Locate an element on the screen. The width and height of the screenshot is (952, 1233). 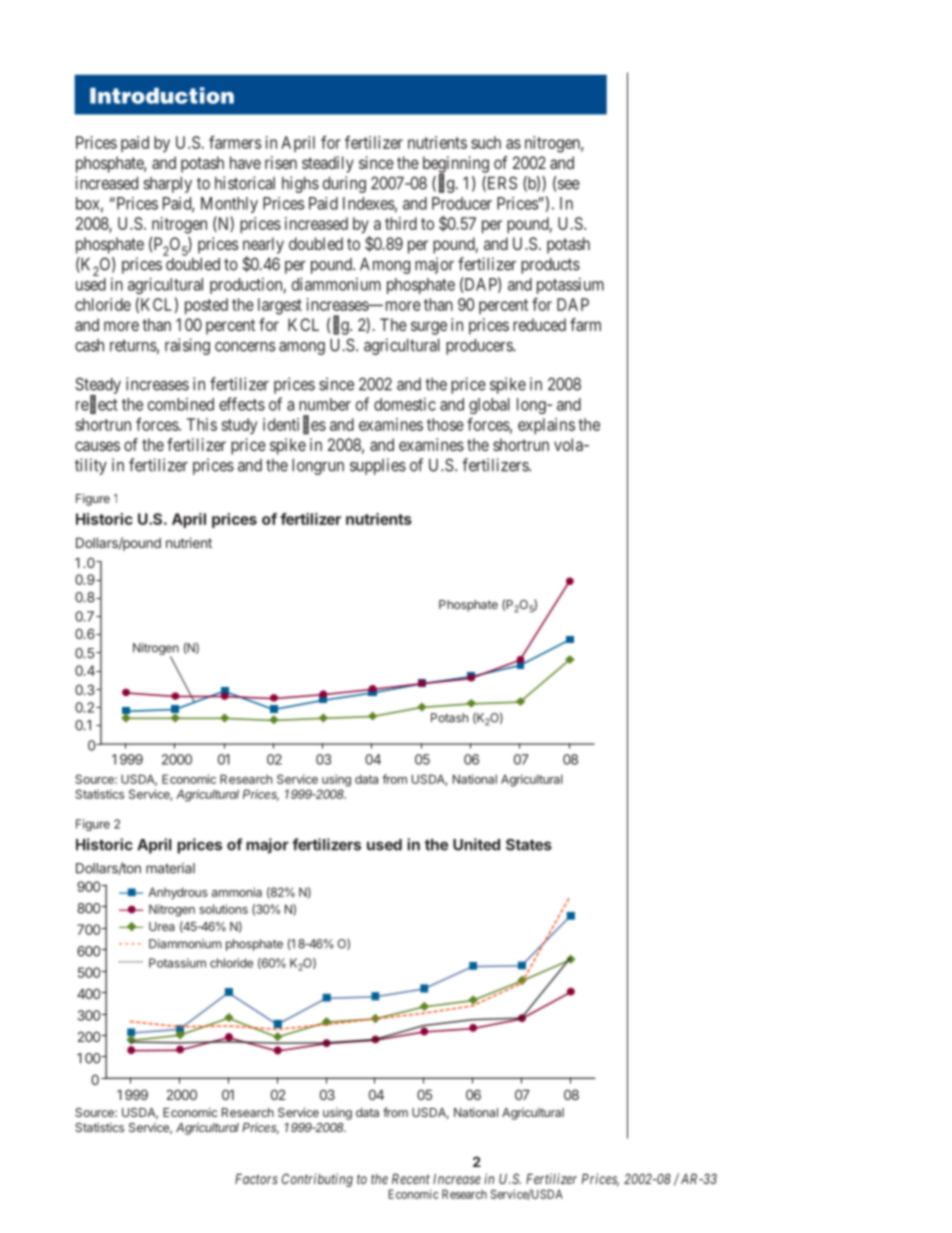
causes is located at coordinates (97, 446).
